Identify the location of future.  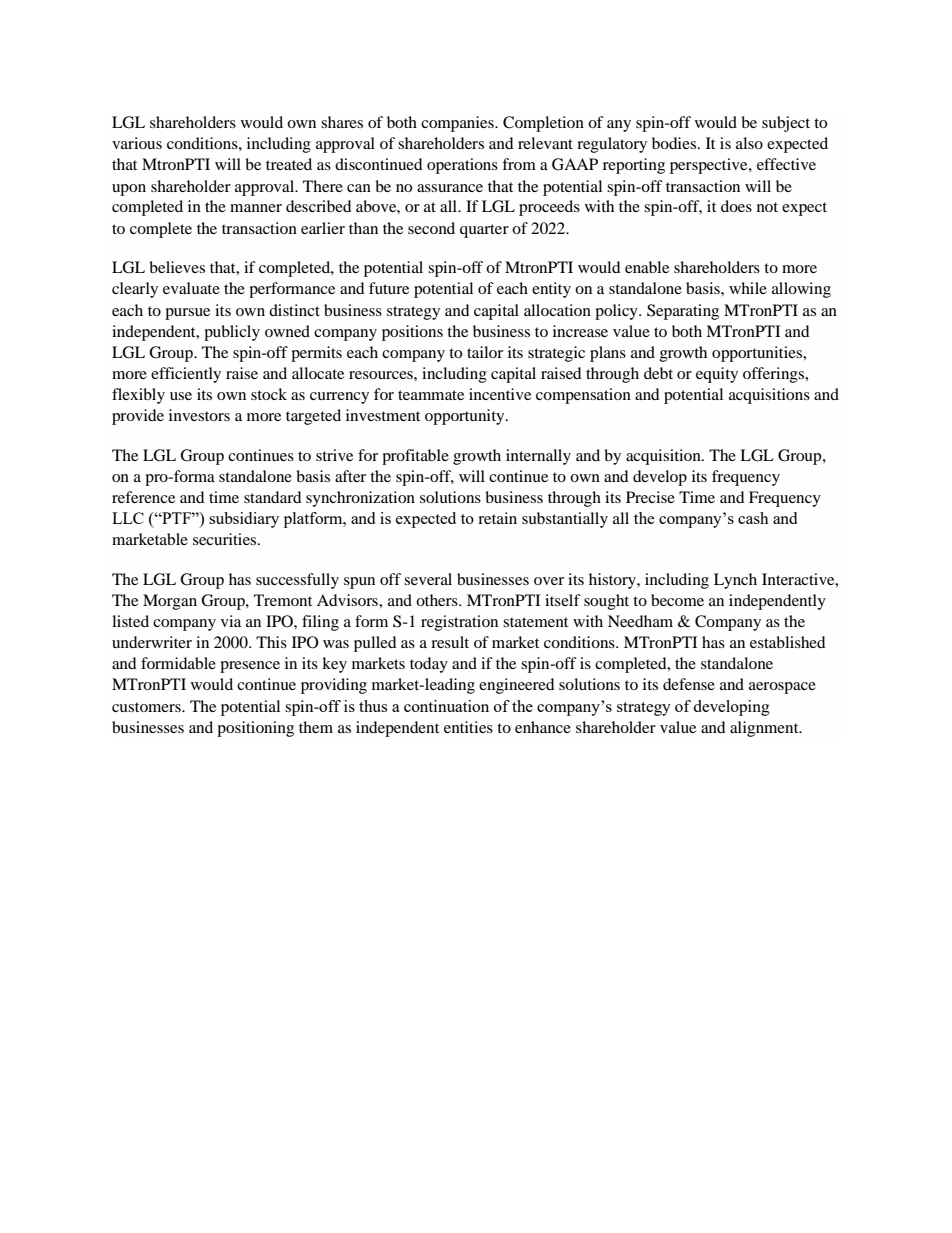
(389, 288).
